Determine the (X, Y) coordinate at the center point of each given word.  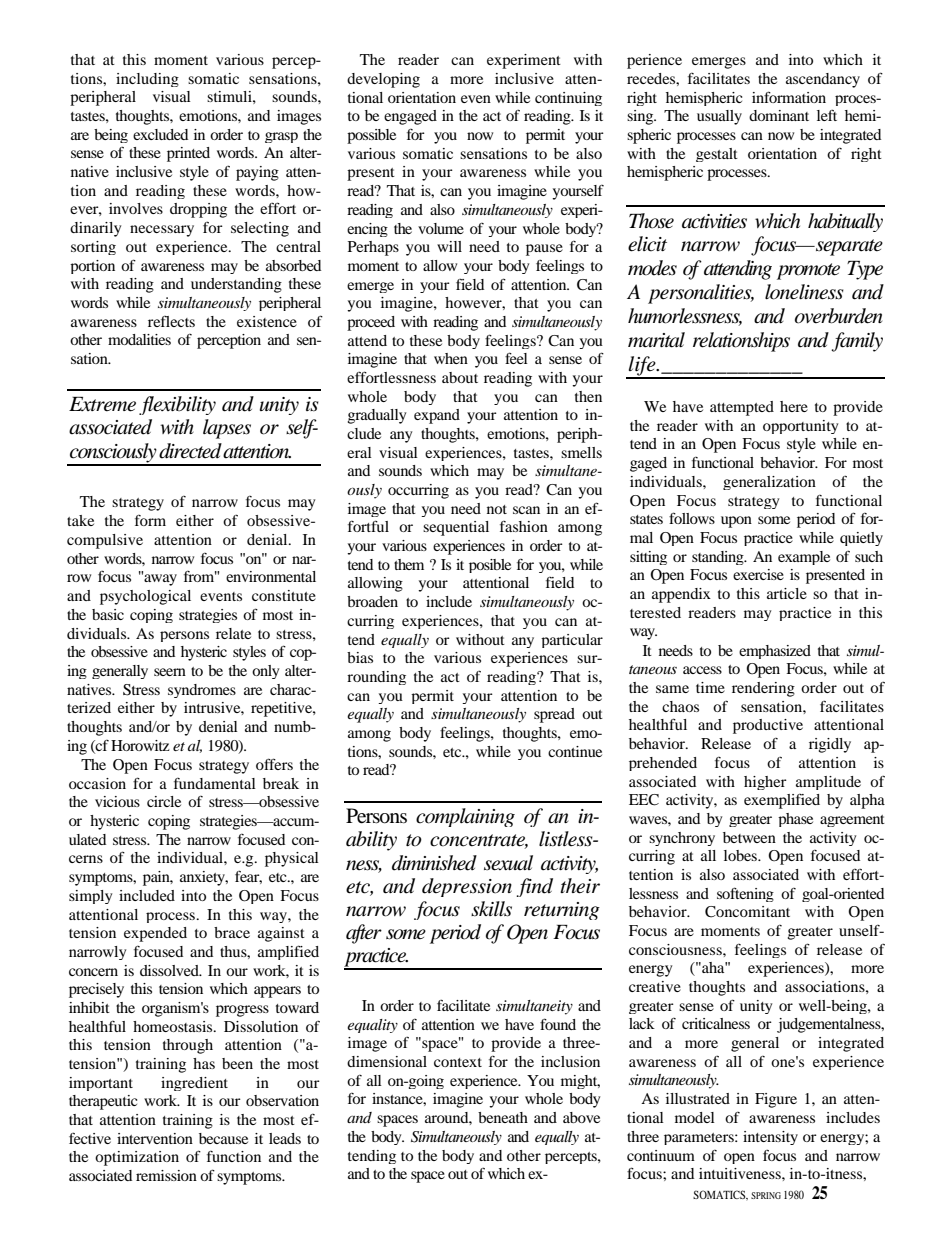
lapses (227, 429)
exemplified (782, 801)
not (497, 509)
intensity (770, 1138)
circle (164, 801)
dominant (779, 115)
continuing (568, 99)
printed (188, 154)
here (794, 406)
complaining (465, 817)
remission (166, 1175)
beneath (503, 1117)
